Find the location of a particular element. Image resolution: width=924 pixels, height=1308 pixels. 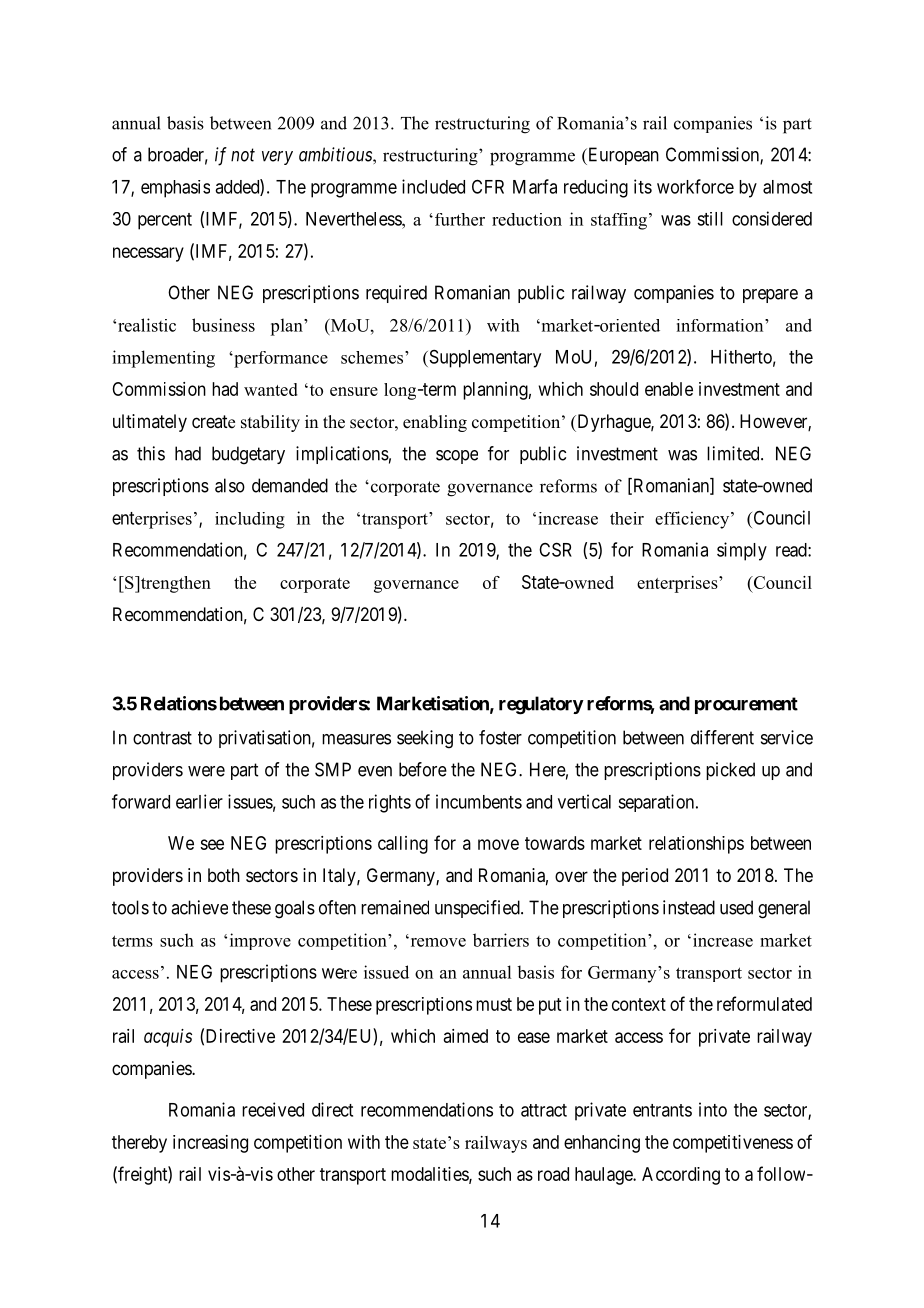

increasing is located at coordinates (210, 1144).
